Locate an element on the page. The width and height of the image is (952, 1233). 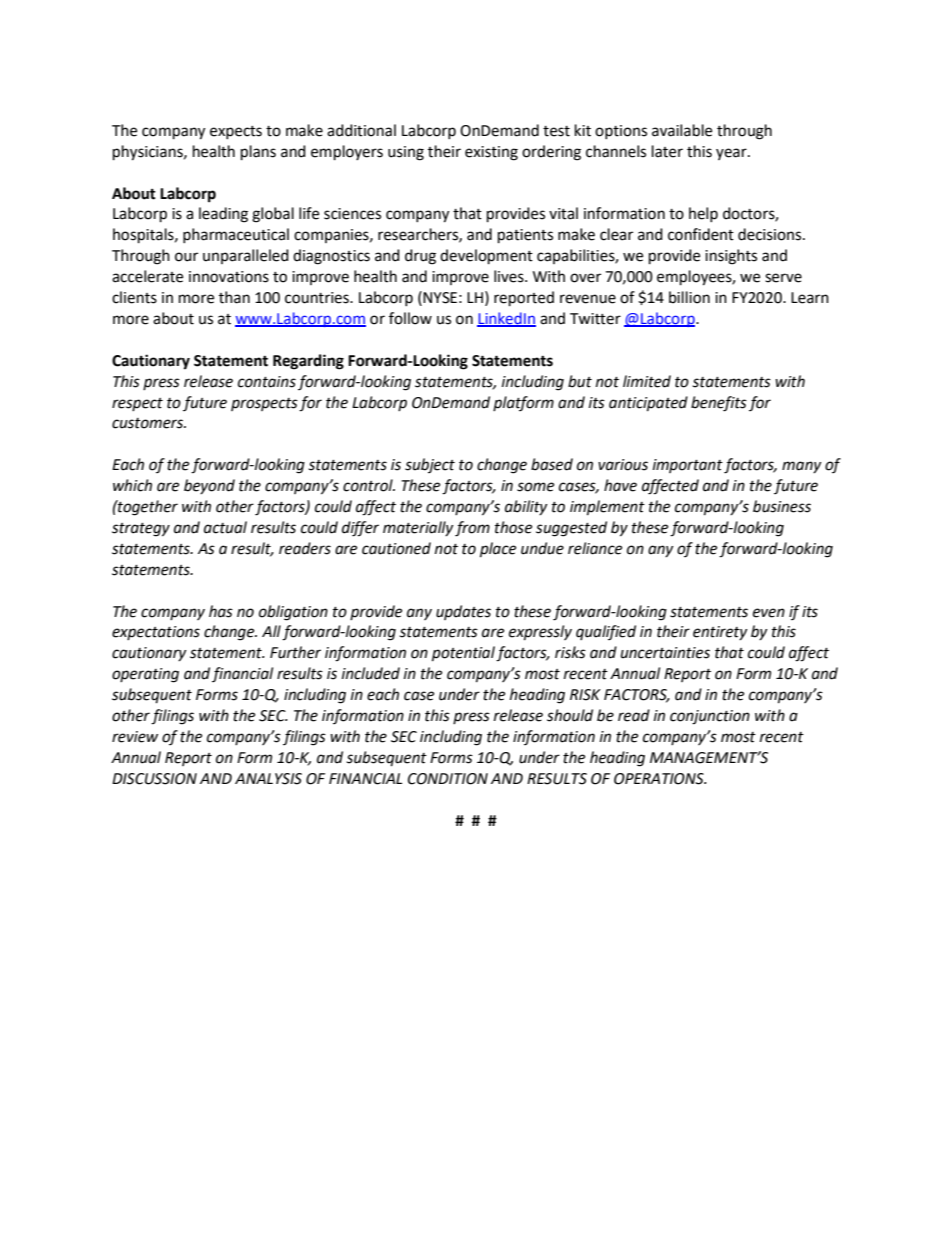
lives is located at coordinates (510, 276).
